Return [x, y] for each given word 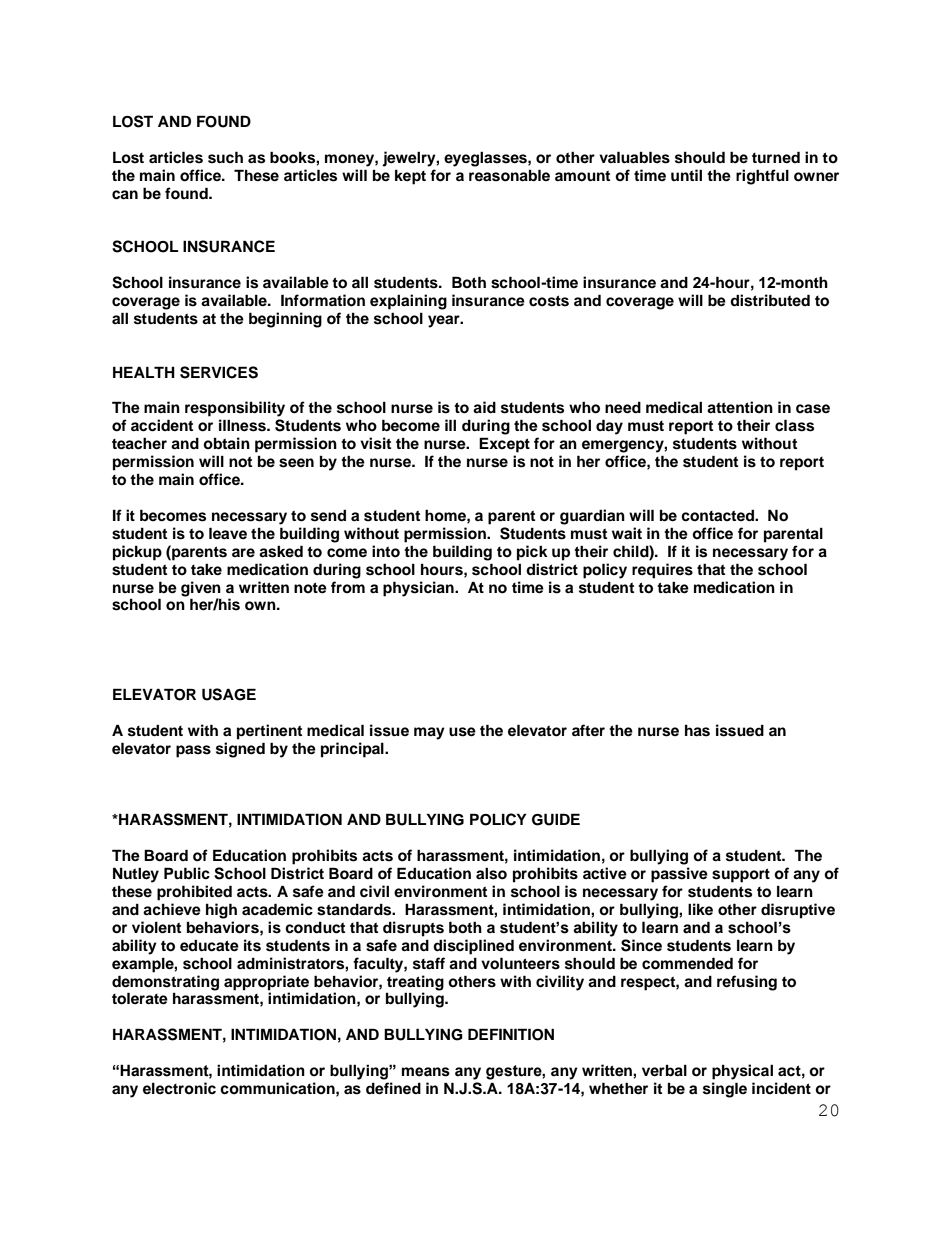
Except [504, 445]
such [225, 157]
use [462, 732]
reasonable [509, 175]
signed [240, 750]
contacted [718, 516]
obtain [226, 443]
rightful [762, 177]
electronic [179, 1088]
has [697, 731]
